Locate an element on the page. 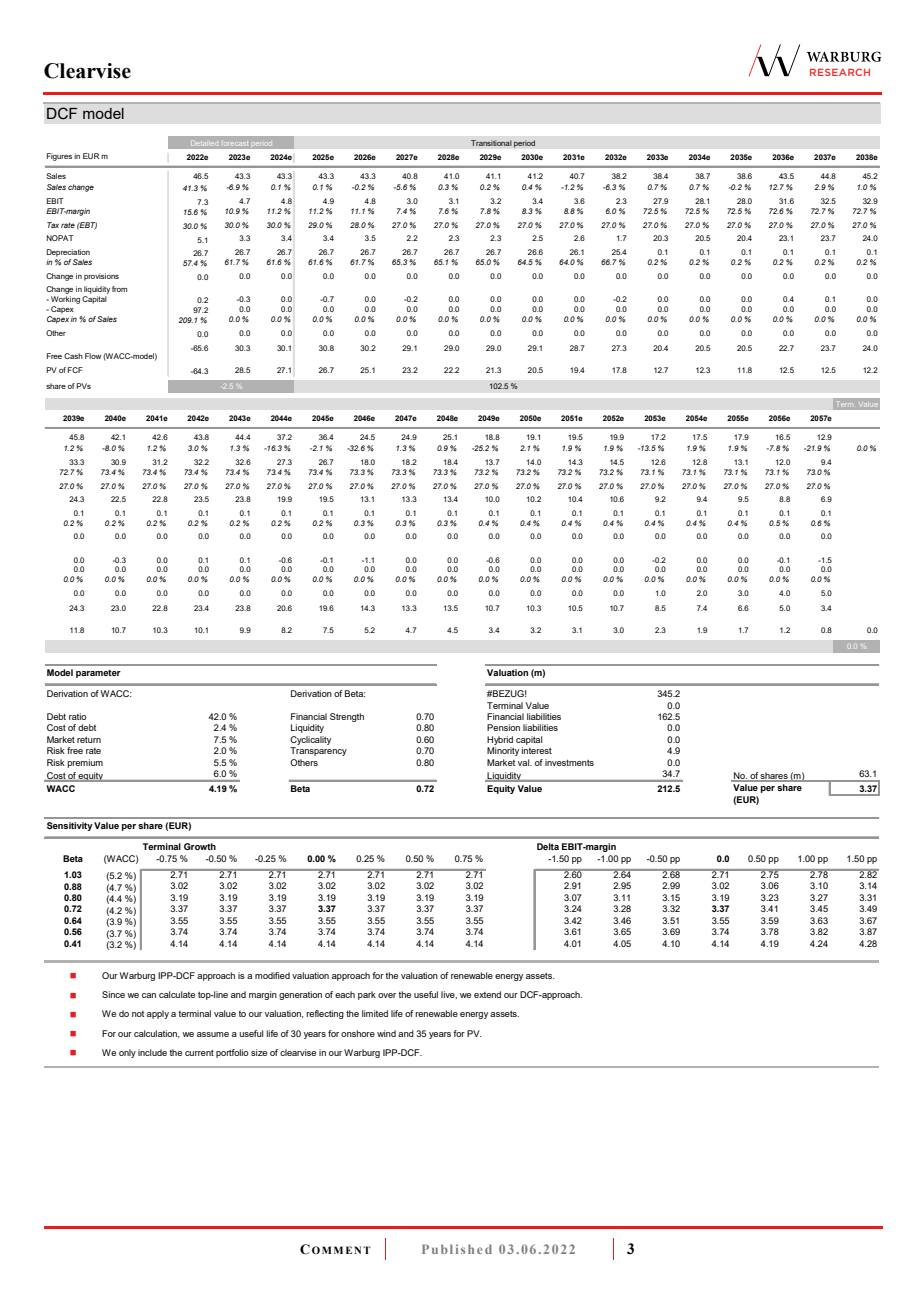 The height and width of the document is (1308, 924). Hybrid is located at coordinates (500, 740).
